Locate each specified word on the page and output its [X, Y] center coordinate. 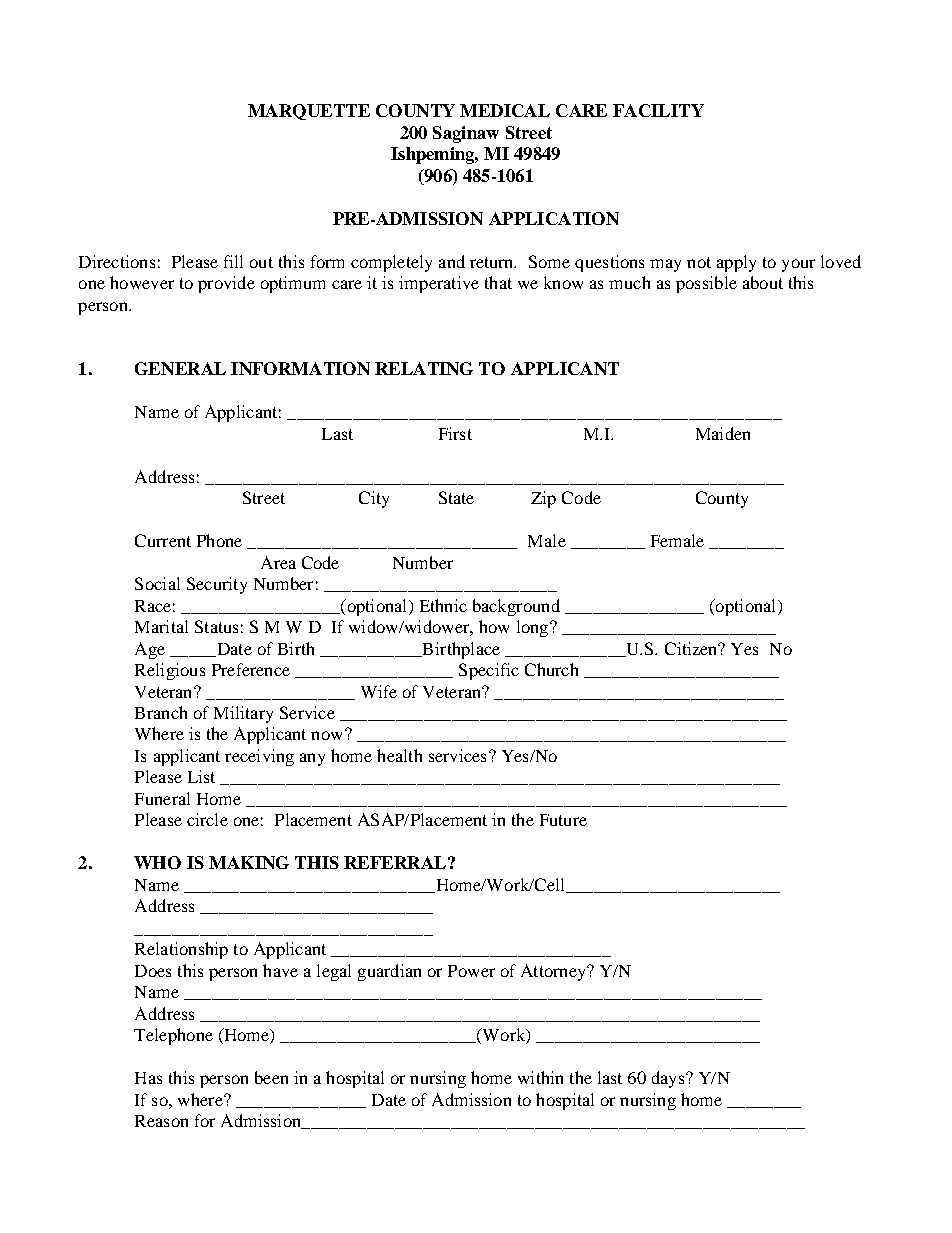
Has [148, 1078]
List [201, 776]
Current [163, 540]
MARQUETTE [309, 112]
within [540, 1077]
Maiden [723, 433]
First [455, 433]
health [399, 755]
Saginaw [466, 134]
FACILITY [658, 110]
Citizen [692, 648]
